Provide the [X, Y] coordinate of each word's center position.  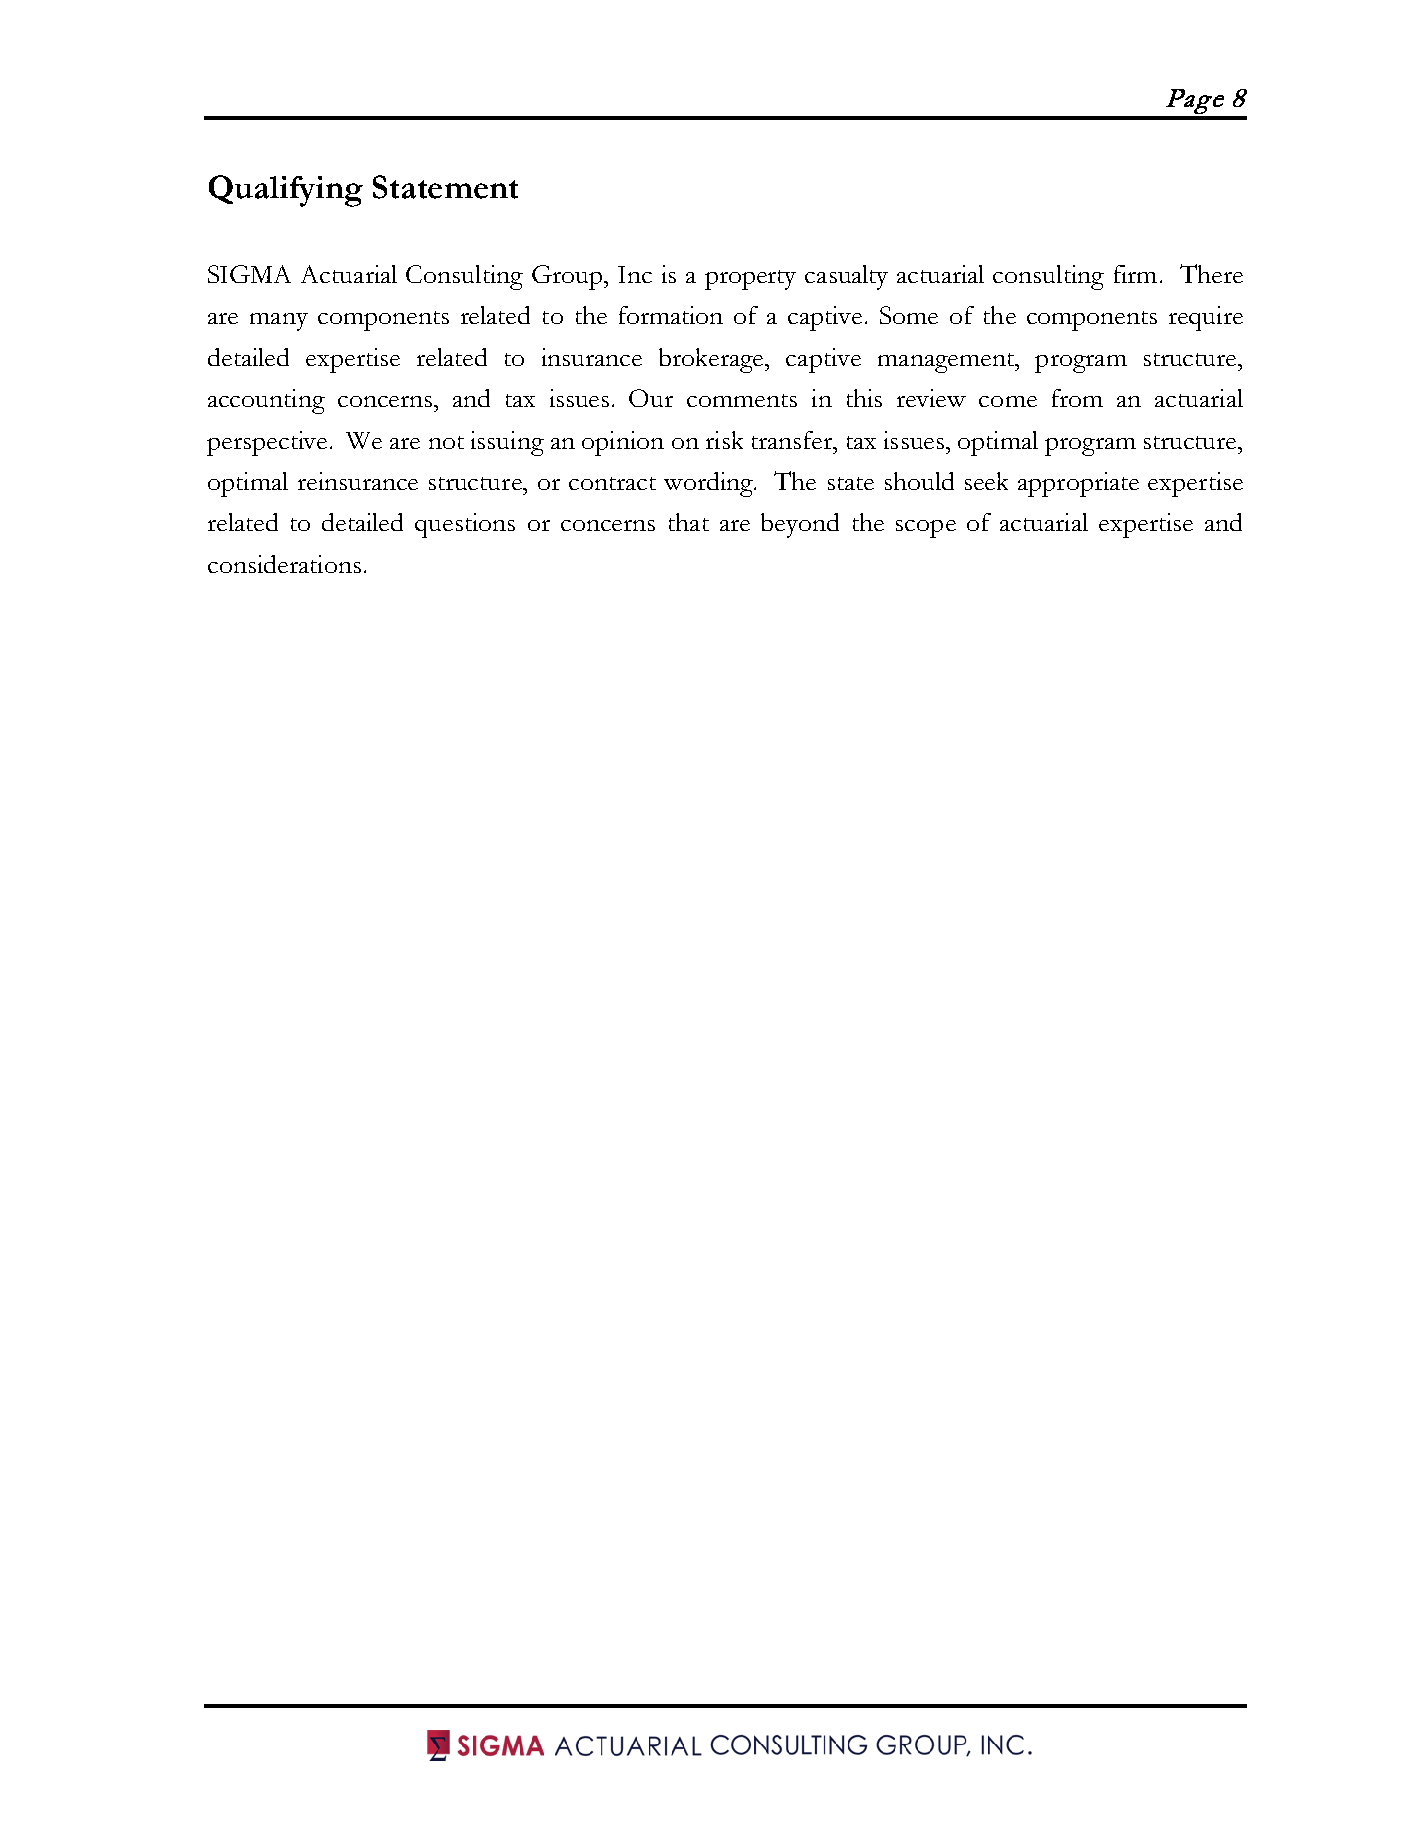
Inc [635, 274]
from [1077, 398]
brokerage [712, 360]
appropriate [1078, 484]
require [1206, 318]
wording [709, 484]
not [446, 442]
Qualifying [286, 191]
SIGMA [249, 274]
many [279, 322]
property [750, 280]
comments [742, 400]
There [1211, 273]
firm [1135, 274]
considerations [284, 564]
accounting [266, 401]
